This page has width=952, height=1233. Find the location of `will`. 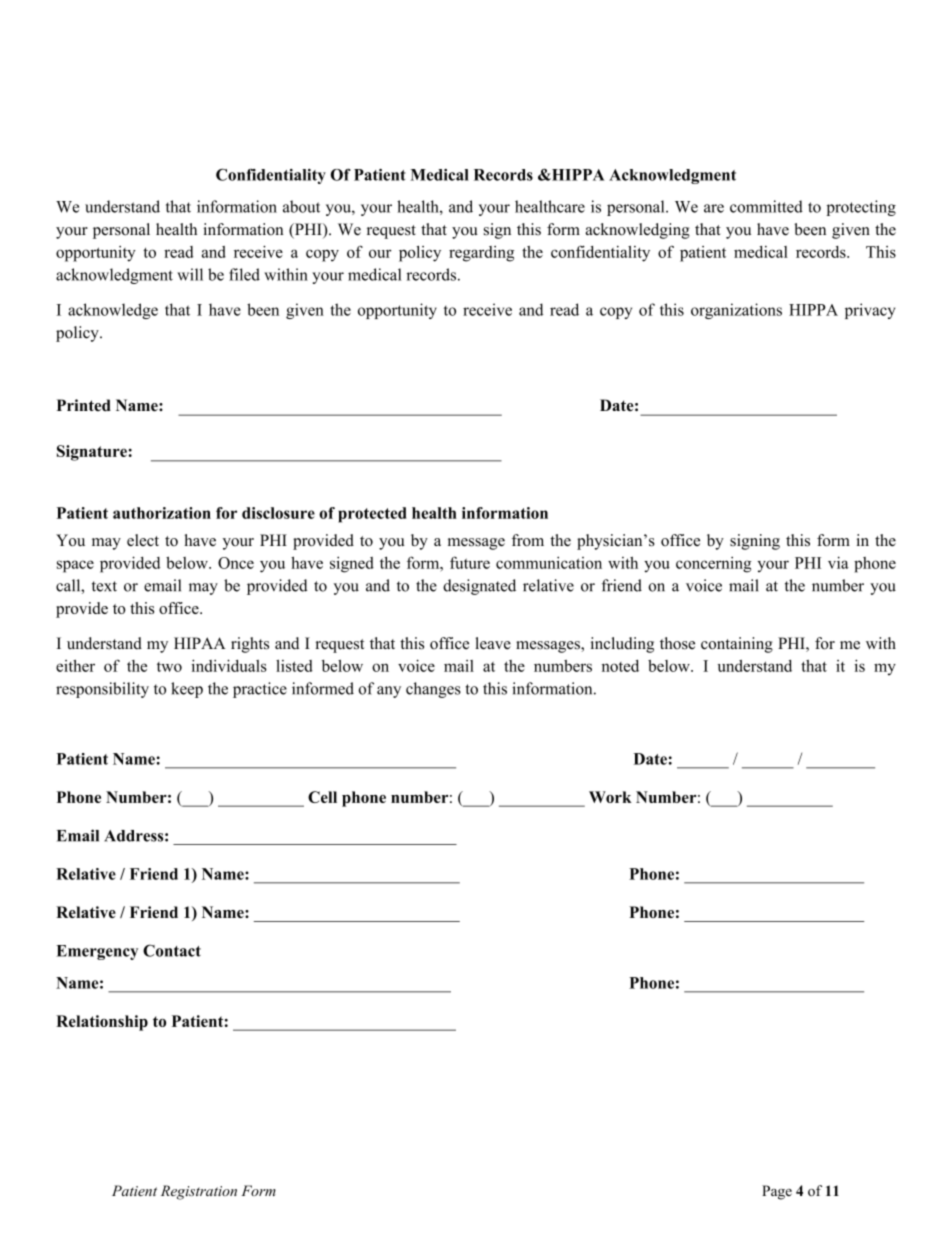

will is located at coordinates (190, 274).
